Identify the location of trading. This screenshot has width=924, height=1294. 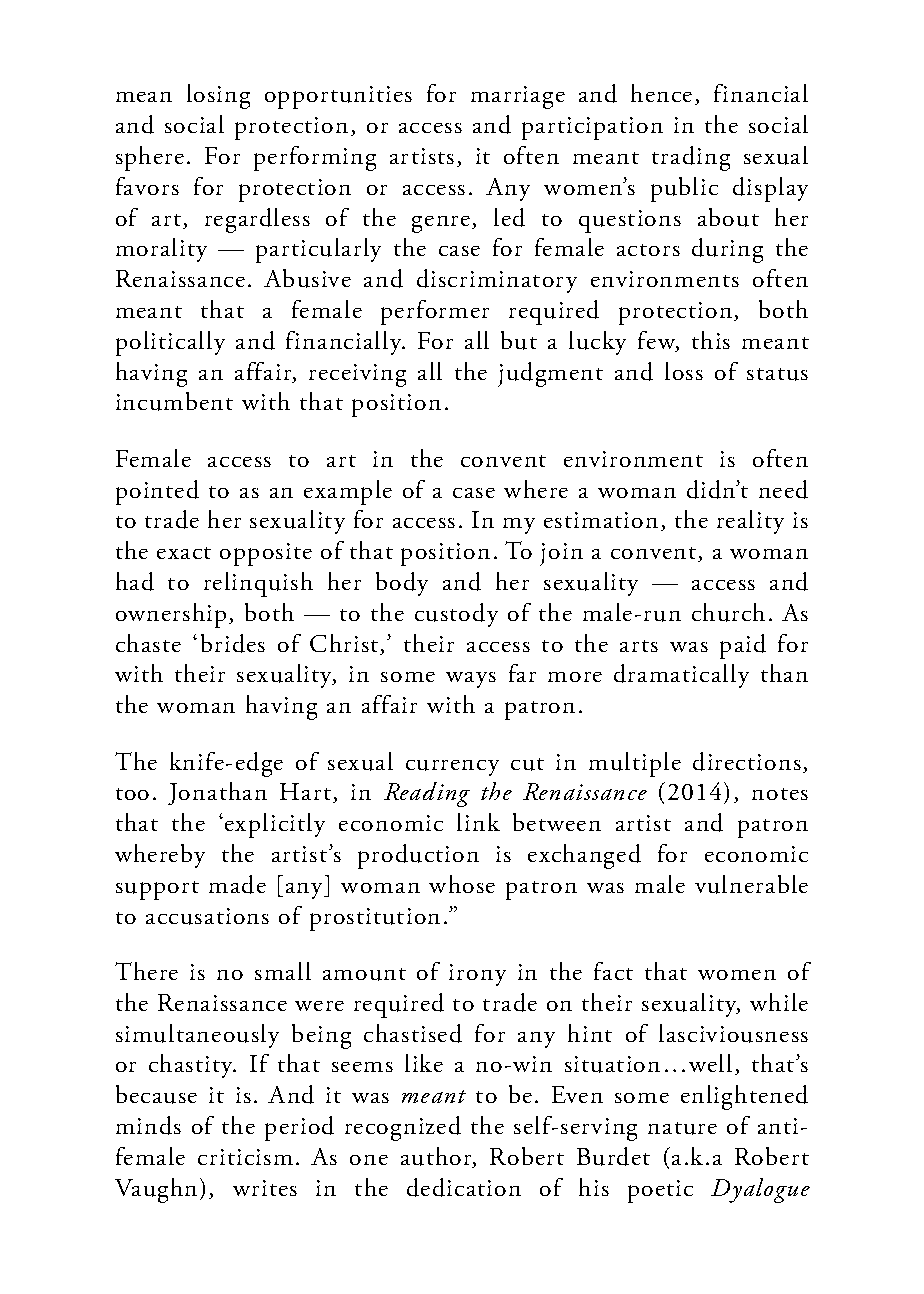
(691, 158).
